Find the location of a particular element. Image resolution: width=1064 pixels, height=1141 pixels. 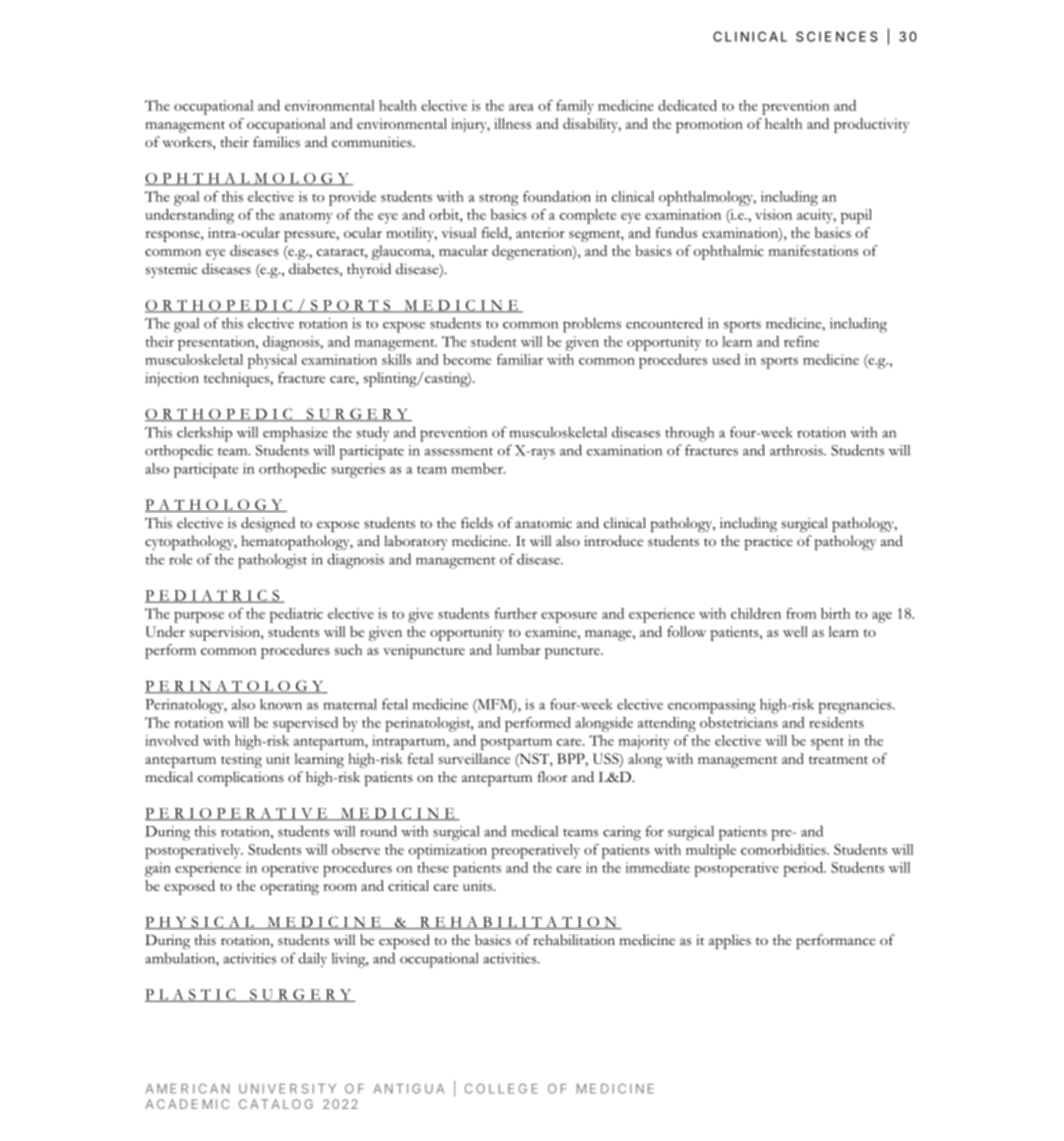

families is located at coordinates (276, 142).
